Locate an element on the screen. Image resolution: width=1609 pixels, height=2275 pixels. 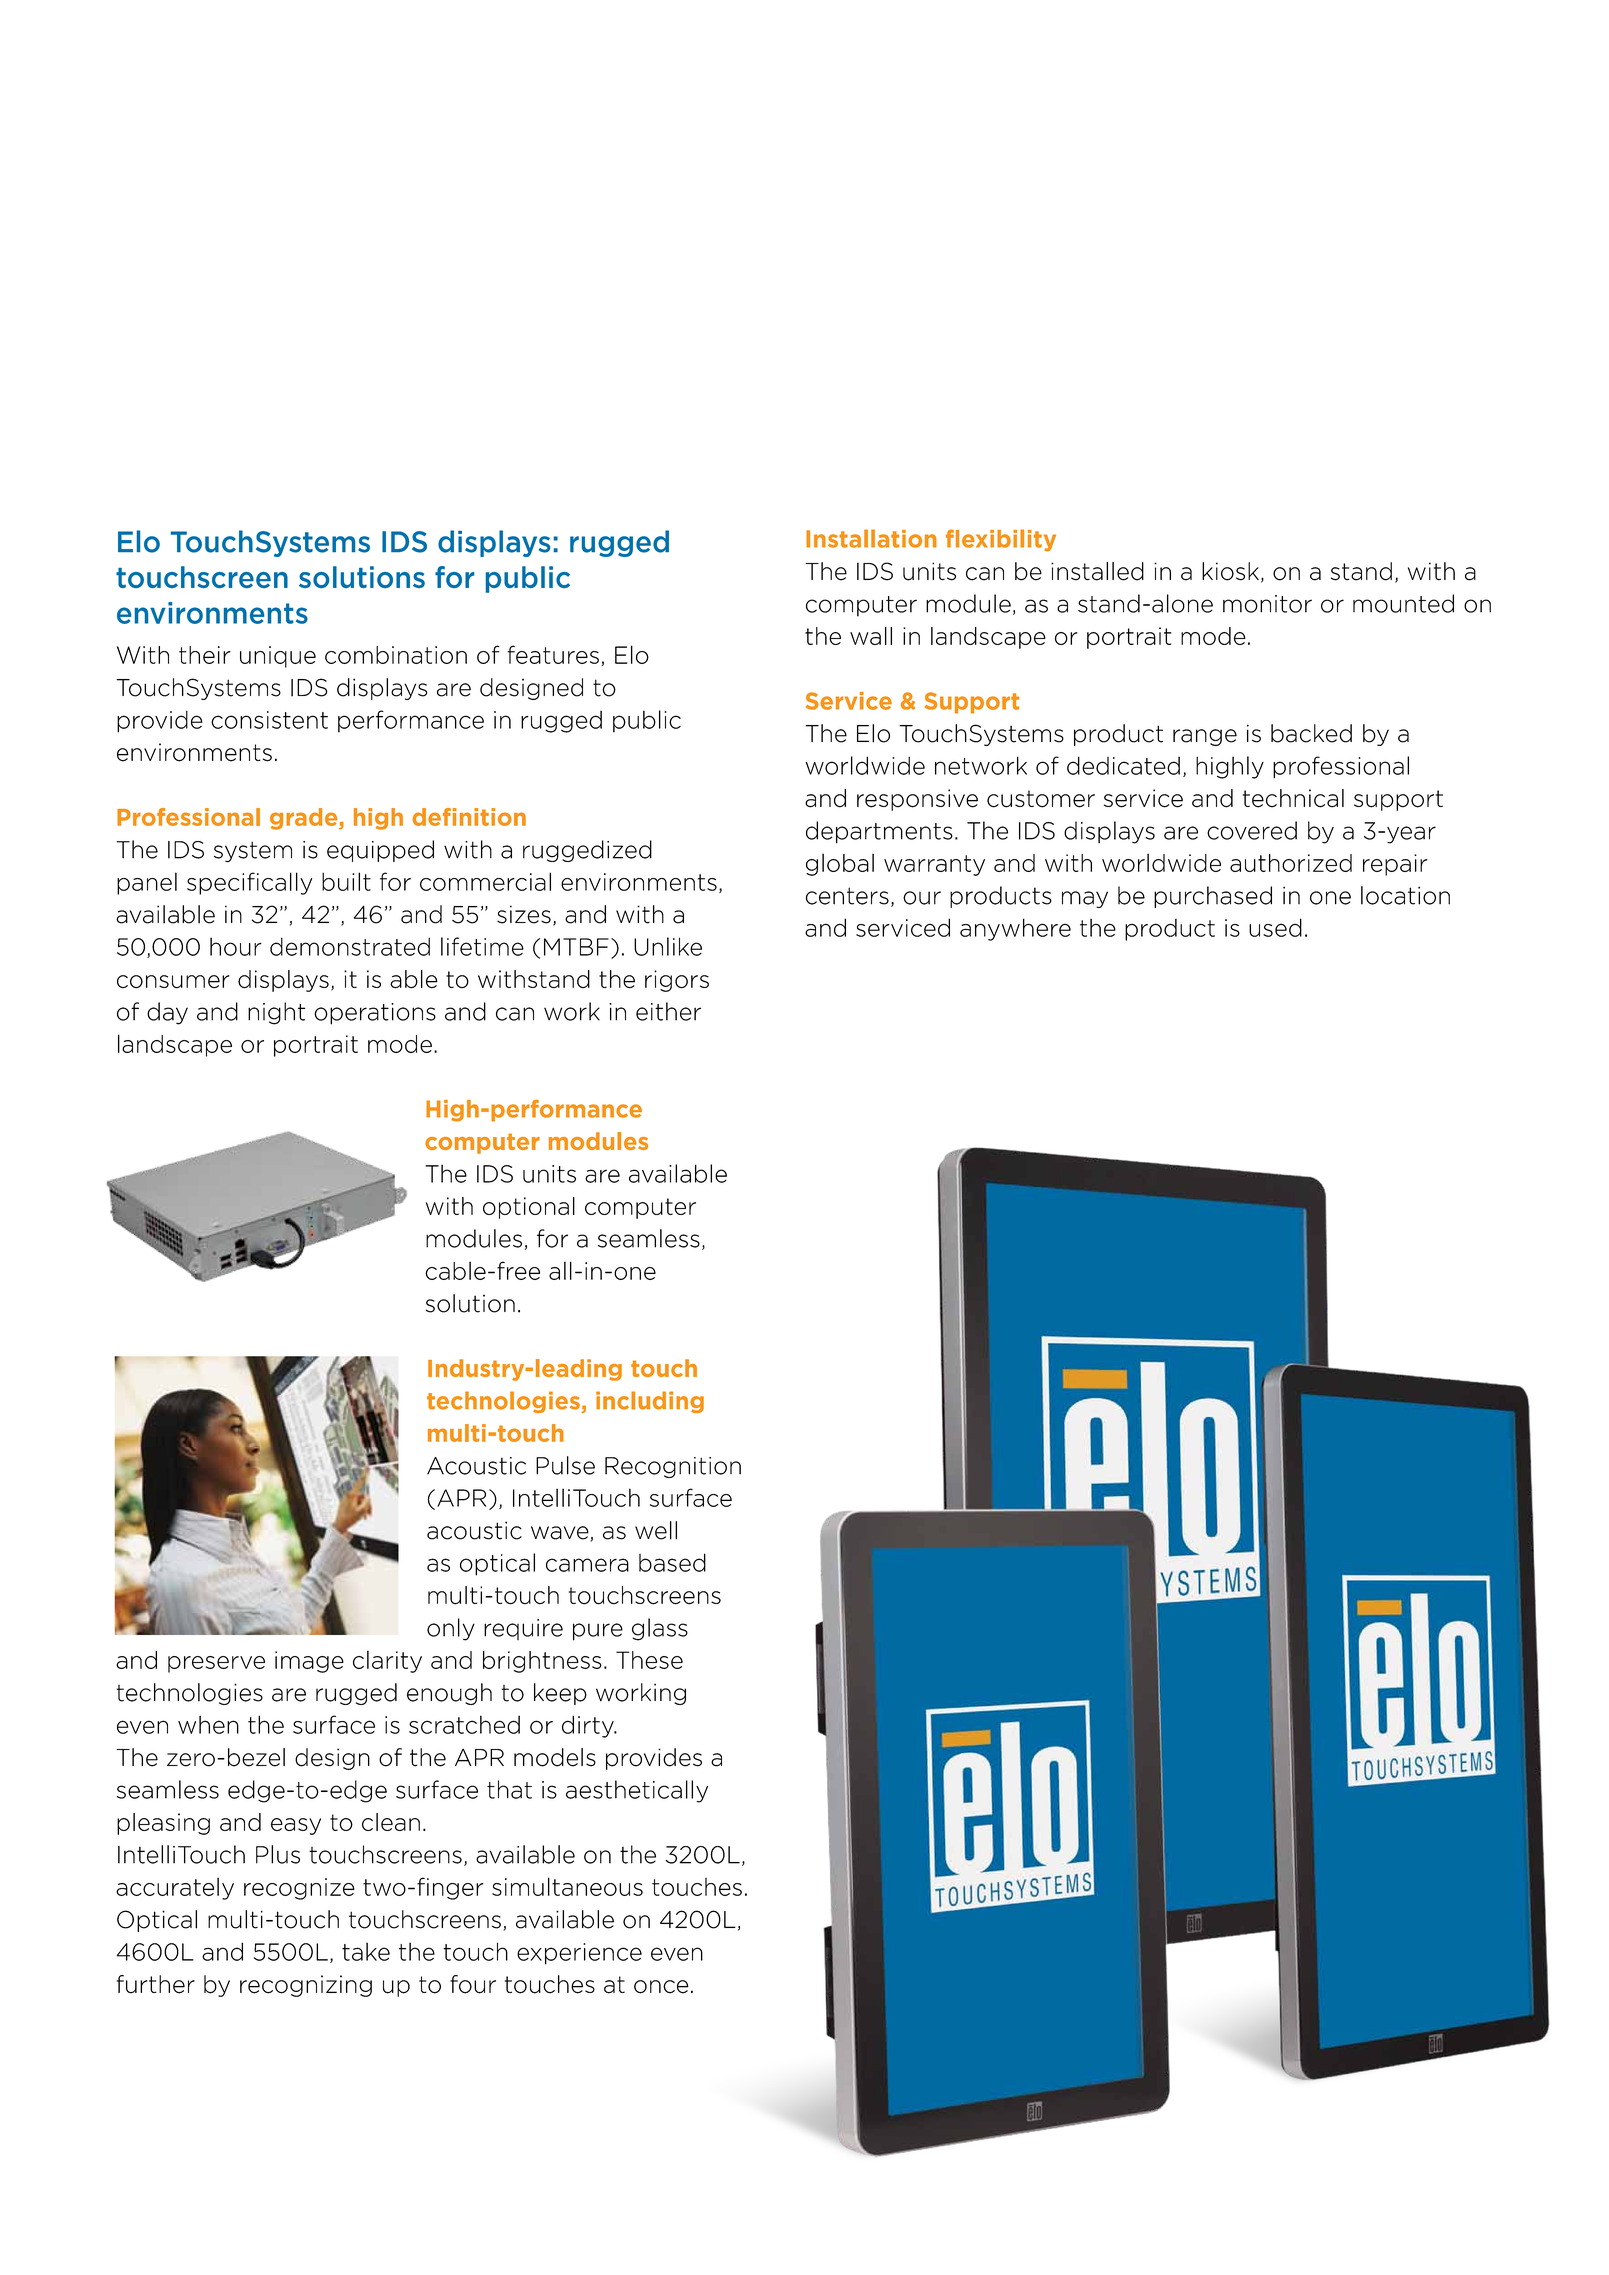
monitor is located at coordinates (1267, 604).
